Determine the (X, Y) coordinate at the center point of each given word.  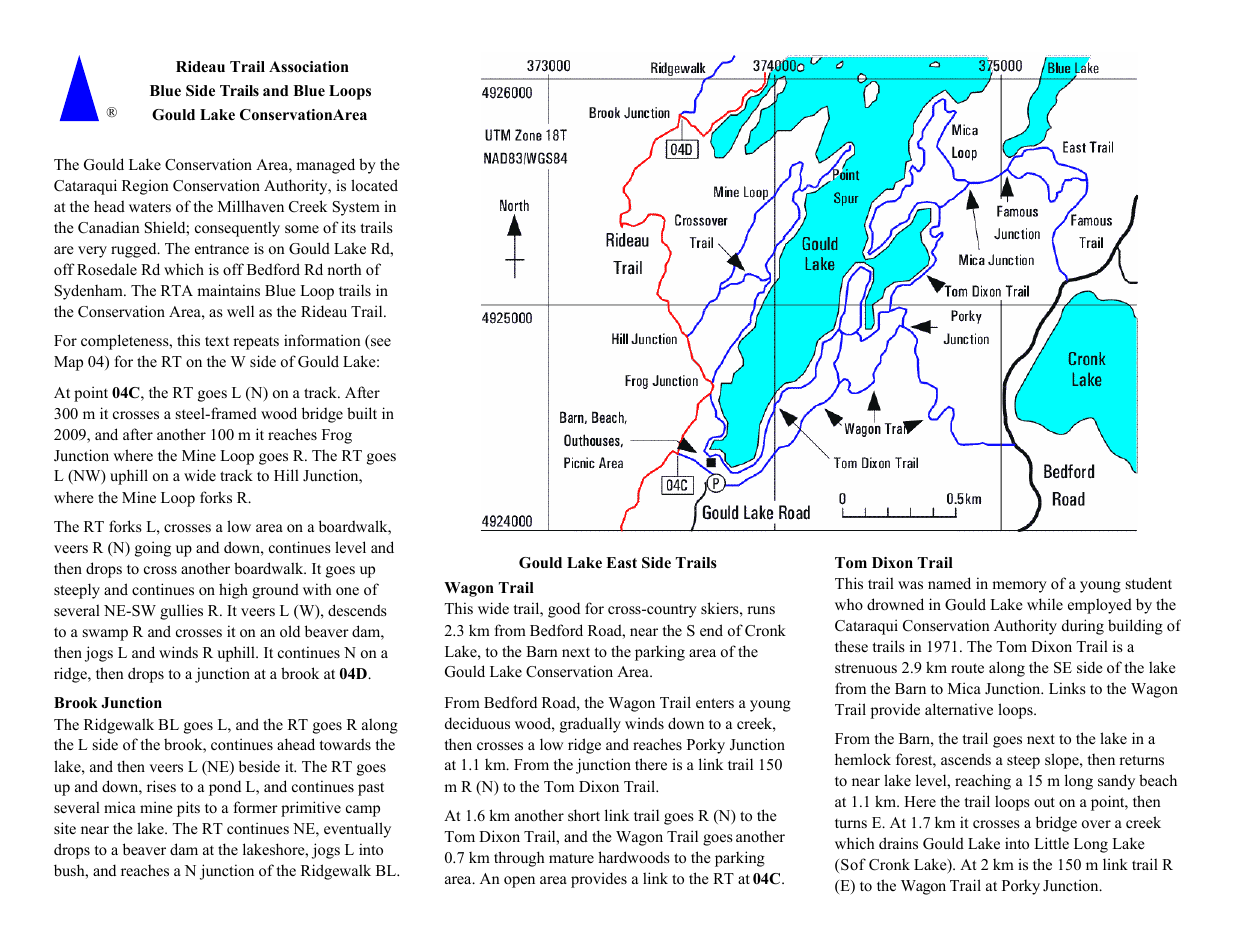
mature (571, 858)
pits (188, 809)
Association (309, 66)
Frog (337, 436)
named (949, 583)
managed (325, 166)
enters (715, 703)
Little (1051, 843)
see (380, 344)
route (967, 668)
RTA (177, 290)
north (344, 269)
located (374, 185)
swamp (105, 635)
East (621, 562)
